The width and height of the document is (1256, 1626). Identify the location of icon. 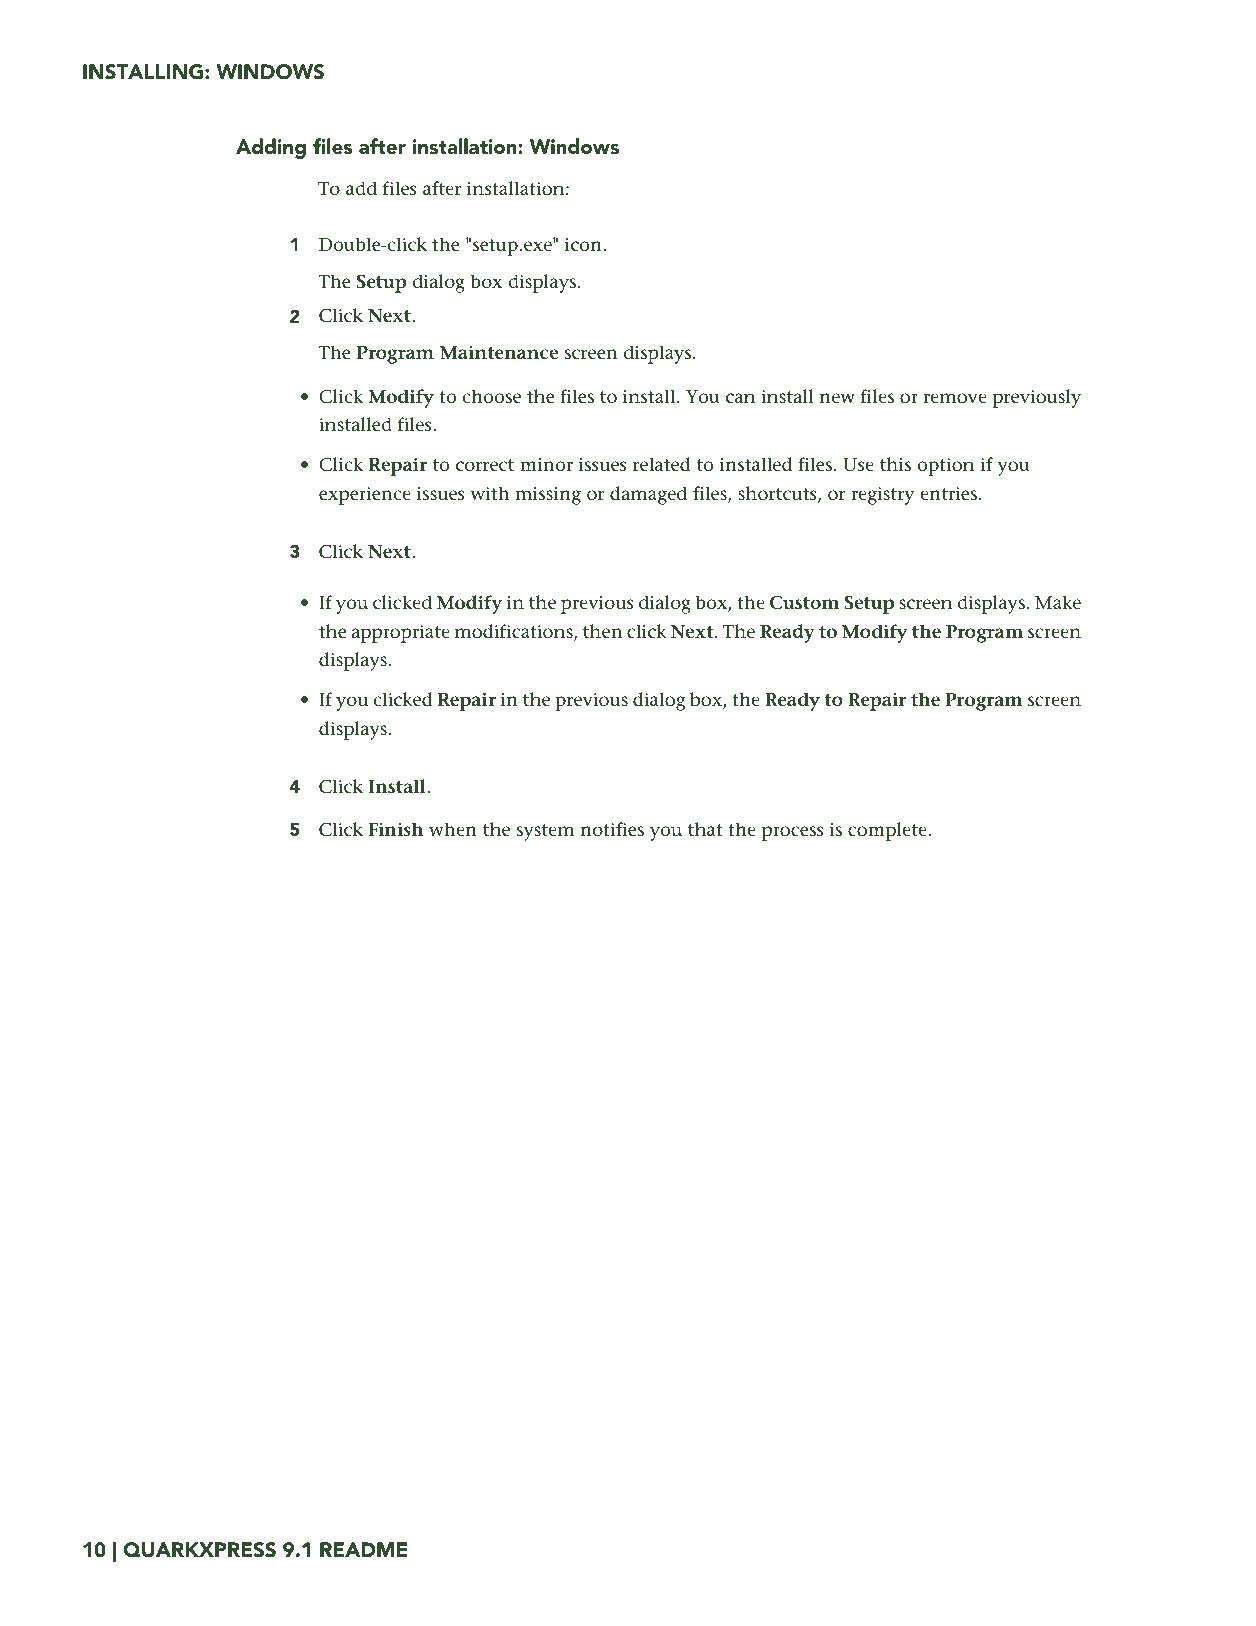
(583, 245).
